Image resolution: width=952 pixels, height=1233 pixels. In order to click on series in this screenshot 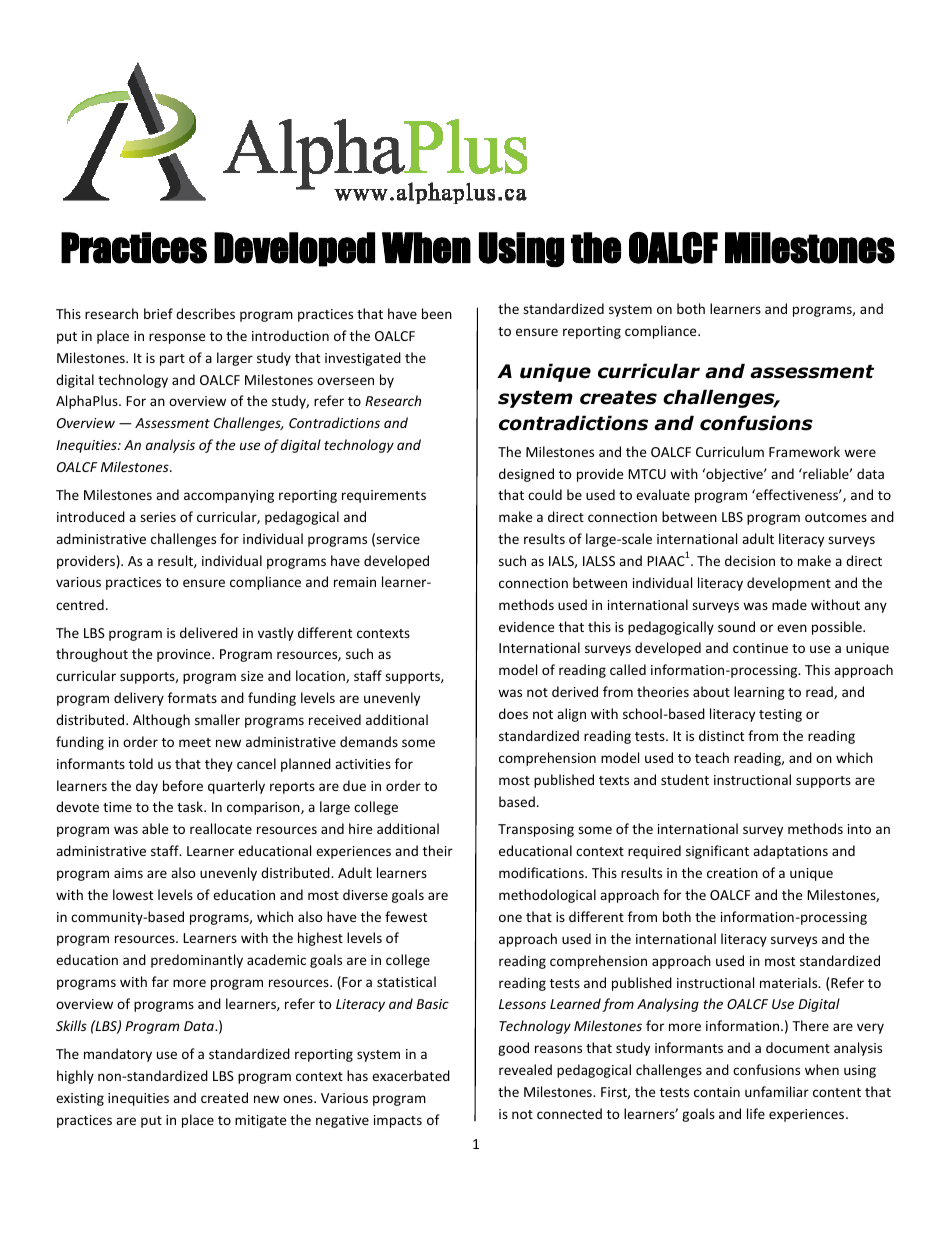, I will do `click(158, 517)`.
